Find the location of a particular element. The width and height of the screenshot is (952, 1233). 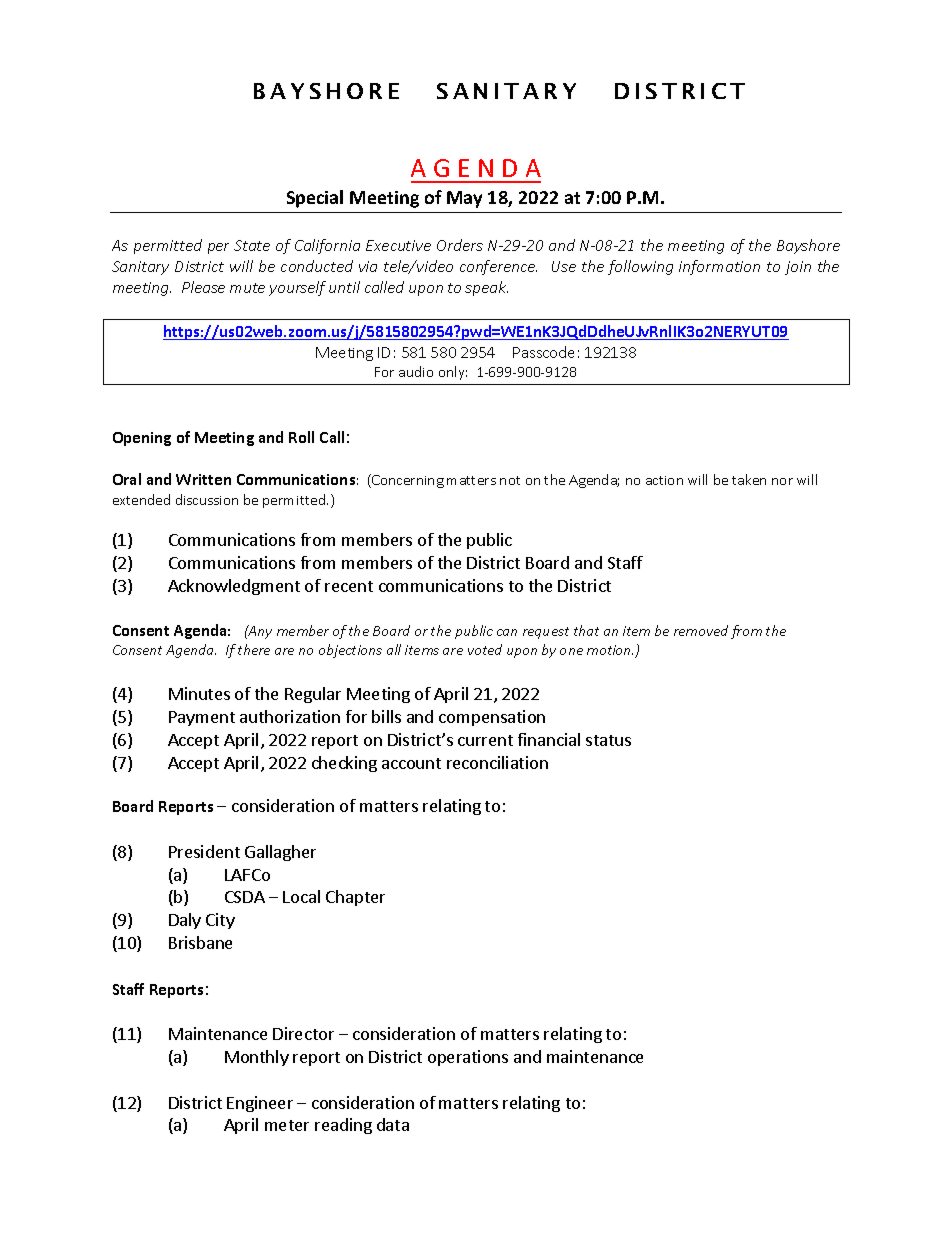

Engineer is located at coordinates (260, 1104).
